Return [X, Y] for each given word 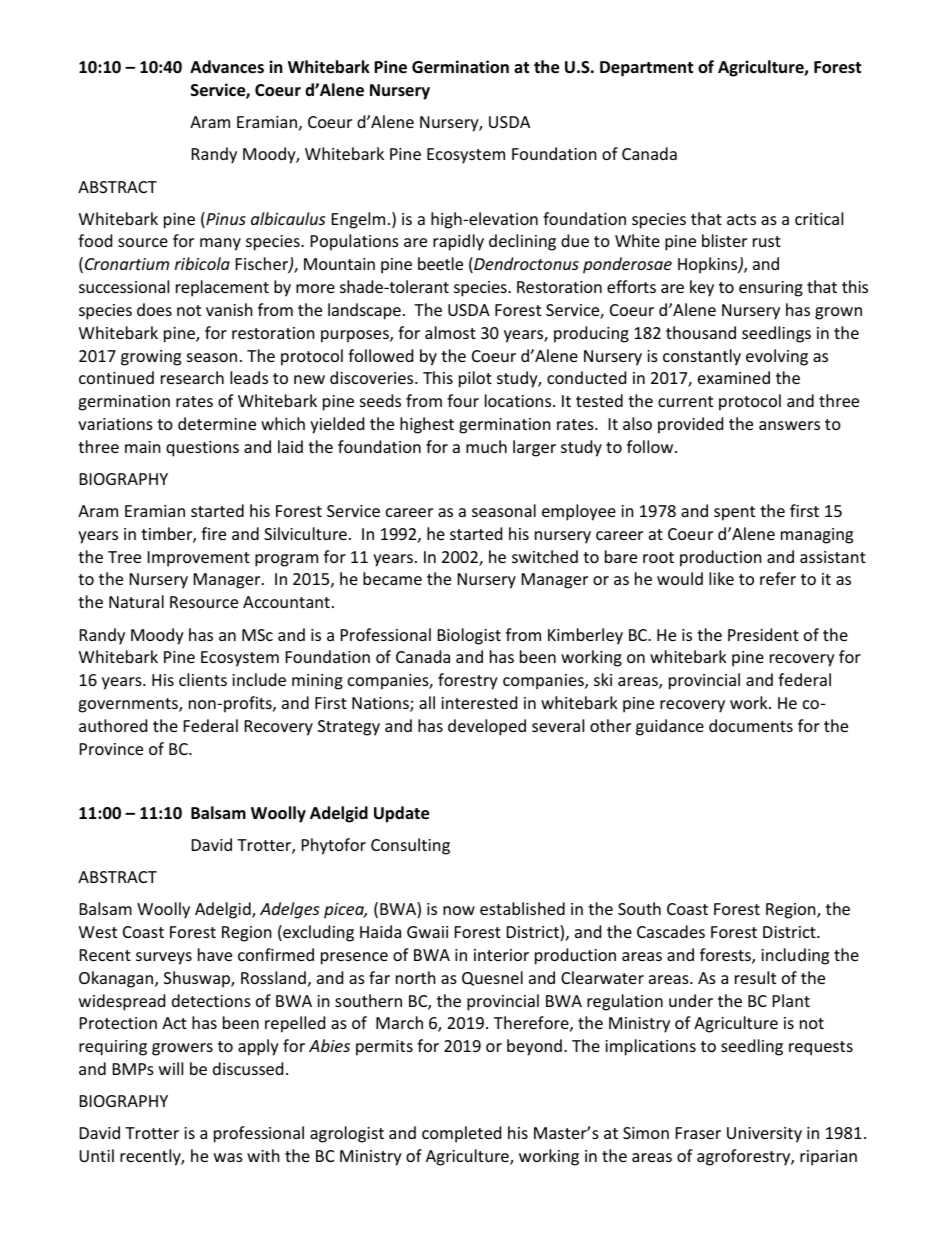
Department [646, 69]
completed [461, 1134]
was [228, 1157]
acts [741, 219]
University [764, 1135]
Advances [227, 67]
